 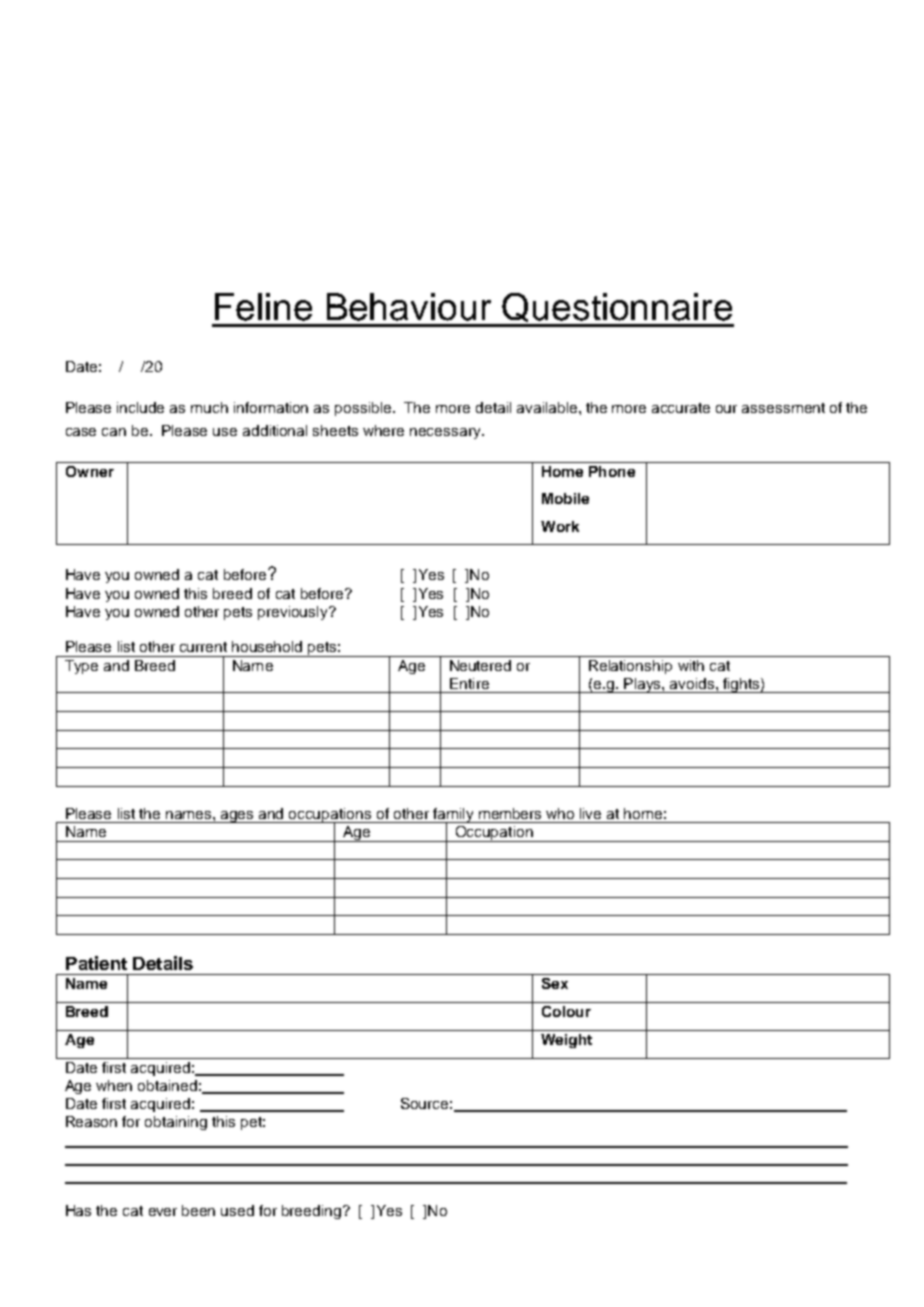 What do you see at coordinates (163, 1212) in the screenshot?
I see `ever` at bounding box center [163, 1212].
